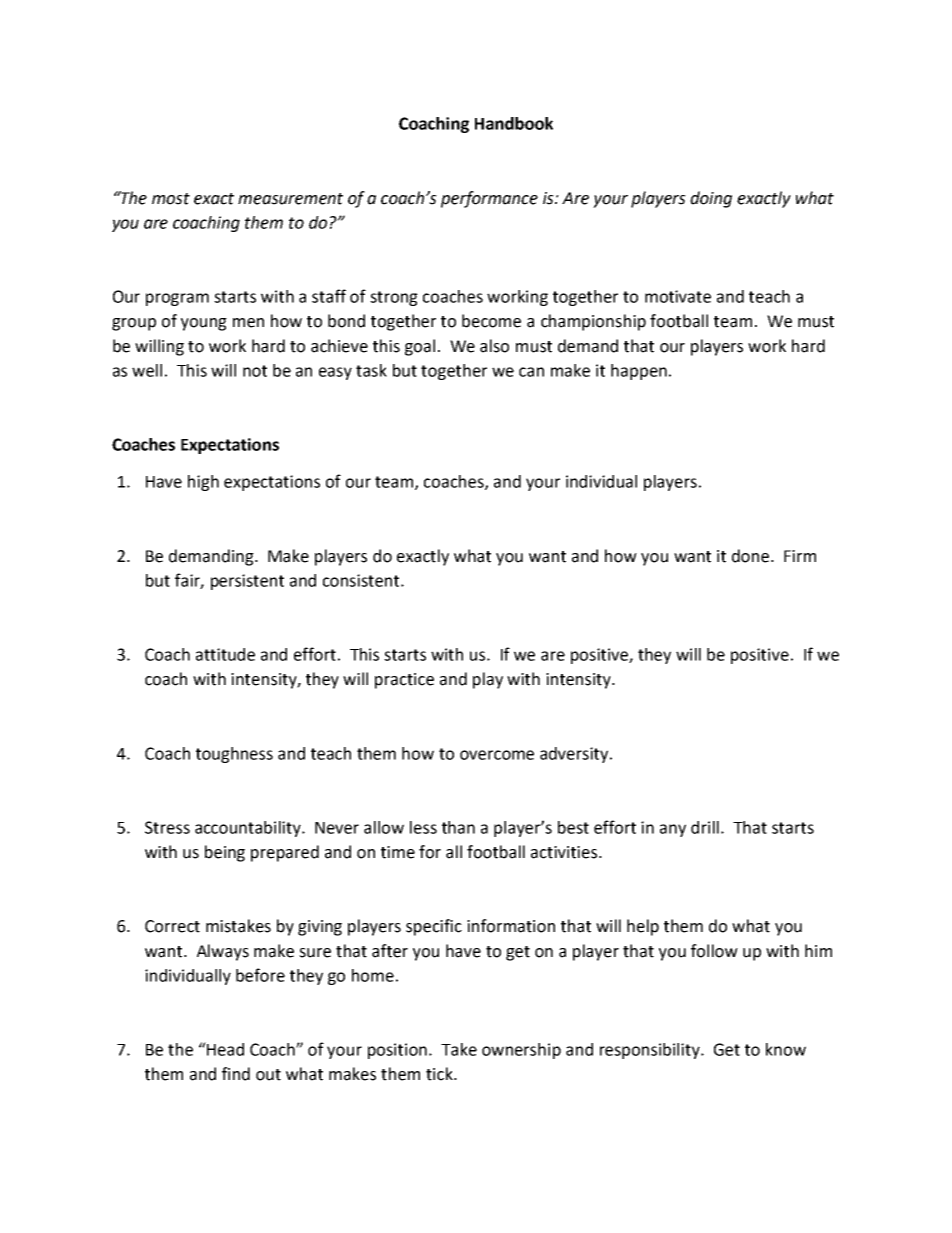 The height and width of the document is (1233, 952). What do you see at coordinates (171, 199) in the document?
I see `most` at bounding box center [171, 199].
